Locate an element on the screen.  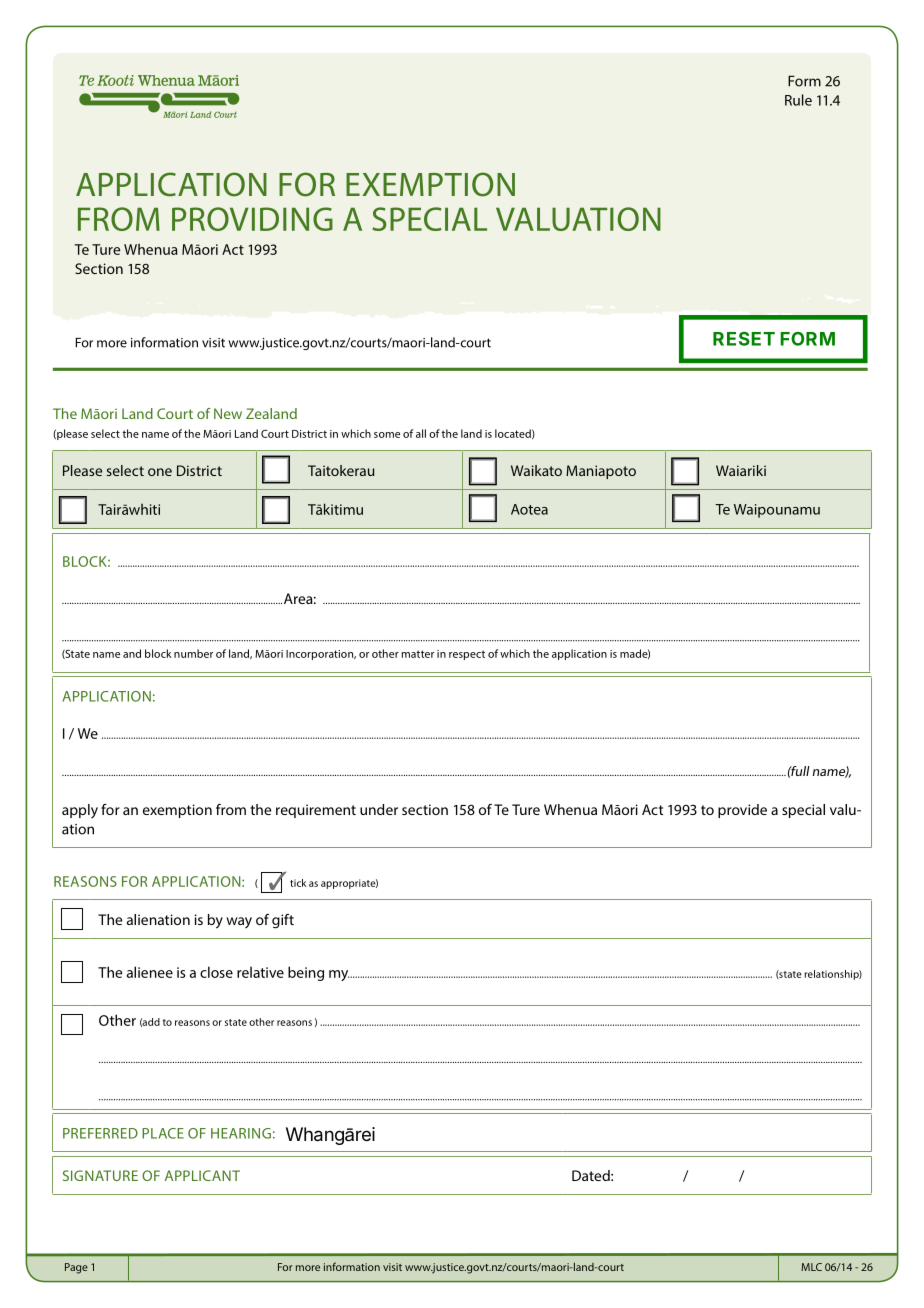
APPLICANT is located at coordinates (202, 1175).
